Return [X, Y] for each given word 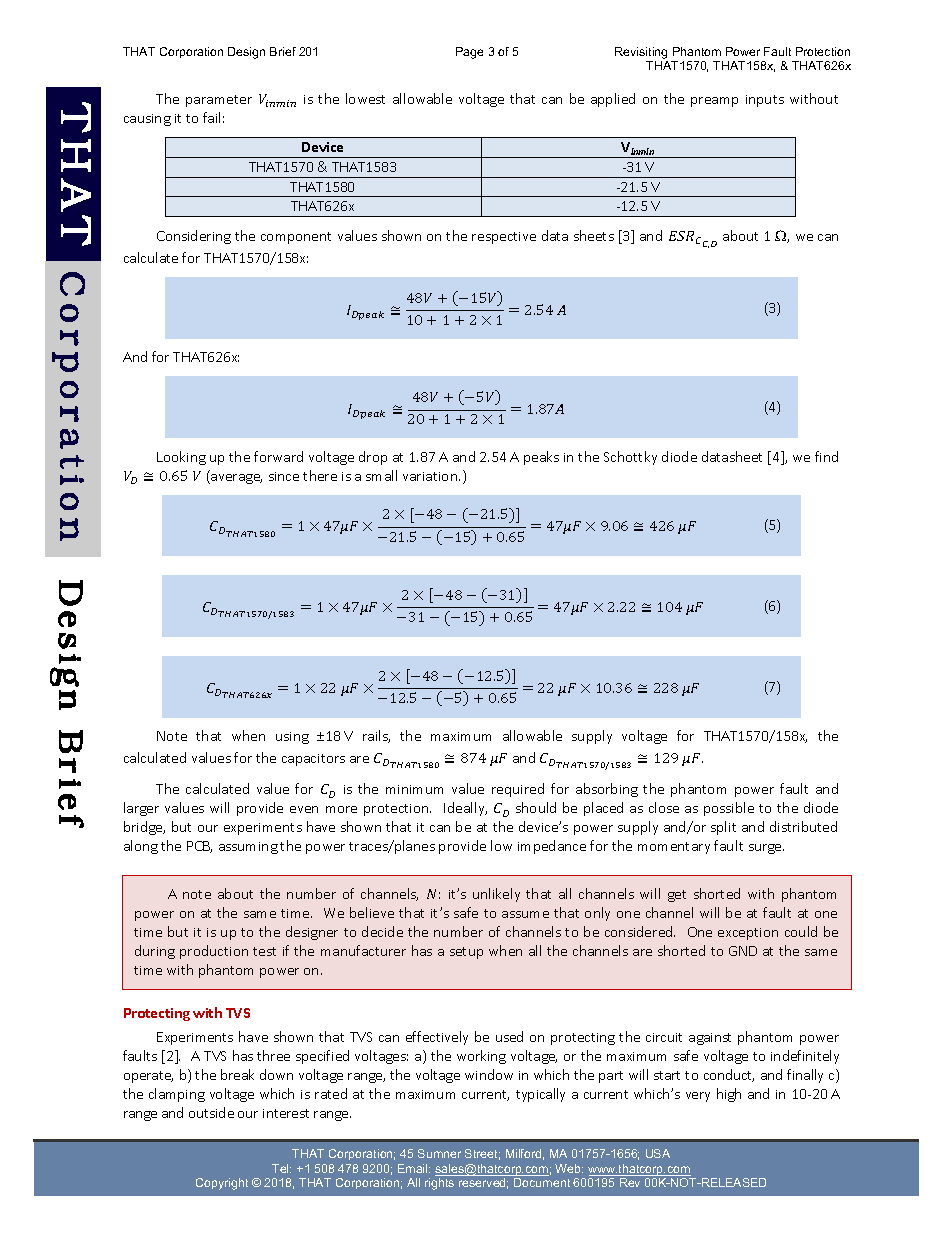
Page [469, 53]
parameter [219, 101]
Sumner [439, 1153]
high [729, 1095]
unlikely [496, 895]
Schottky [630, 458]
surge [766, 849]
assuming [248, 848]
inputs [765, 101]
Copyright [222, 1184]
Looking [181, 458]
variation [431, 476]
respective [504, 238]
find [826, 456]
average [235, 479]
